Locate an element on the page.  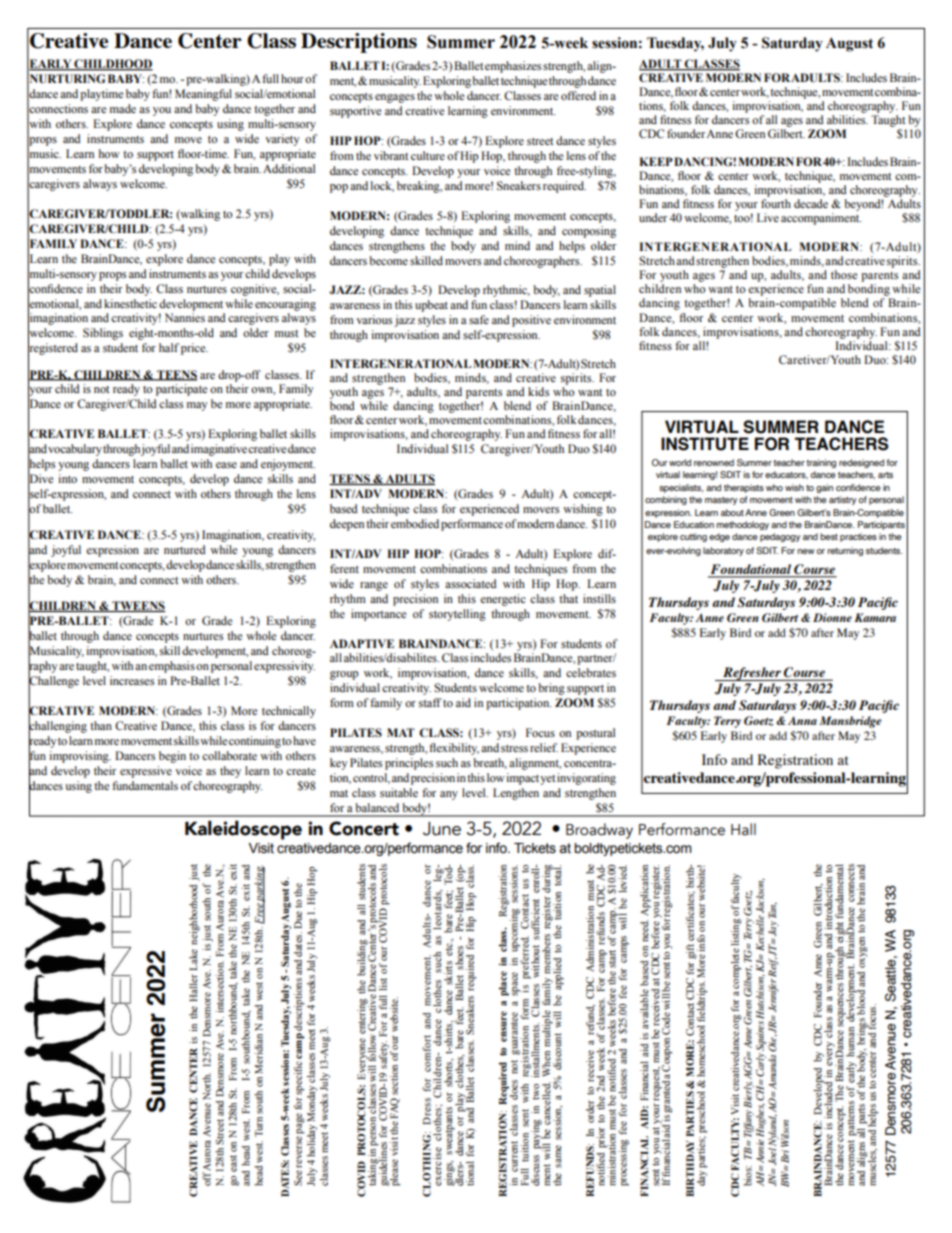
training is located at coordinates (821, 463).
